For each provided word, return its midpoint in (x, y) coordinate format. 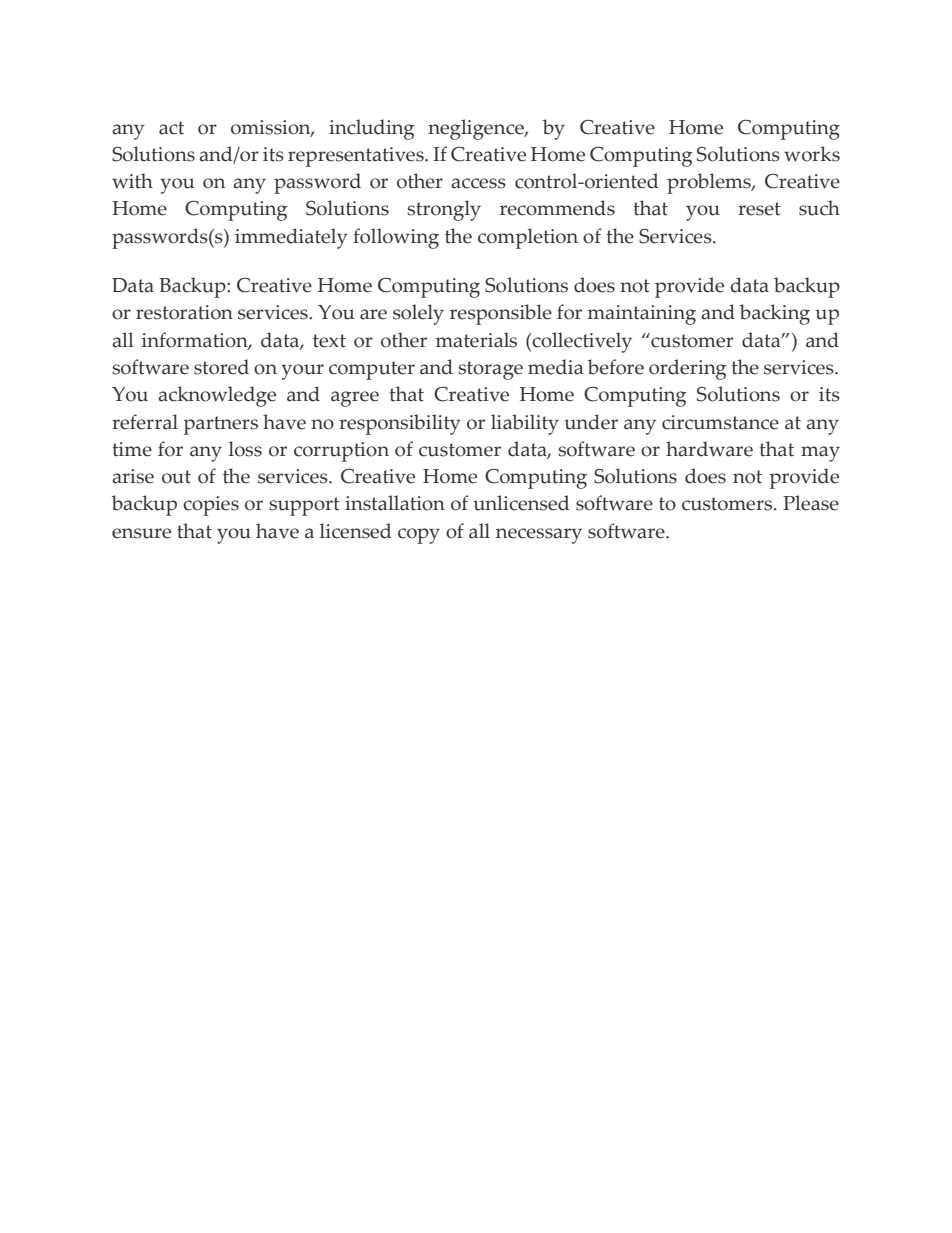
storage (490, 370)
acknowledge (217, 396)
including (371, 129)
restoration (184, 312)
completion (528, 238)
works (812, 154)
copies (211, 506)
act (171, 128)
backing (775, 314)
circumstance (720, 422)
